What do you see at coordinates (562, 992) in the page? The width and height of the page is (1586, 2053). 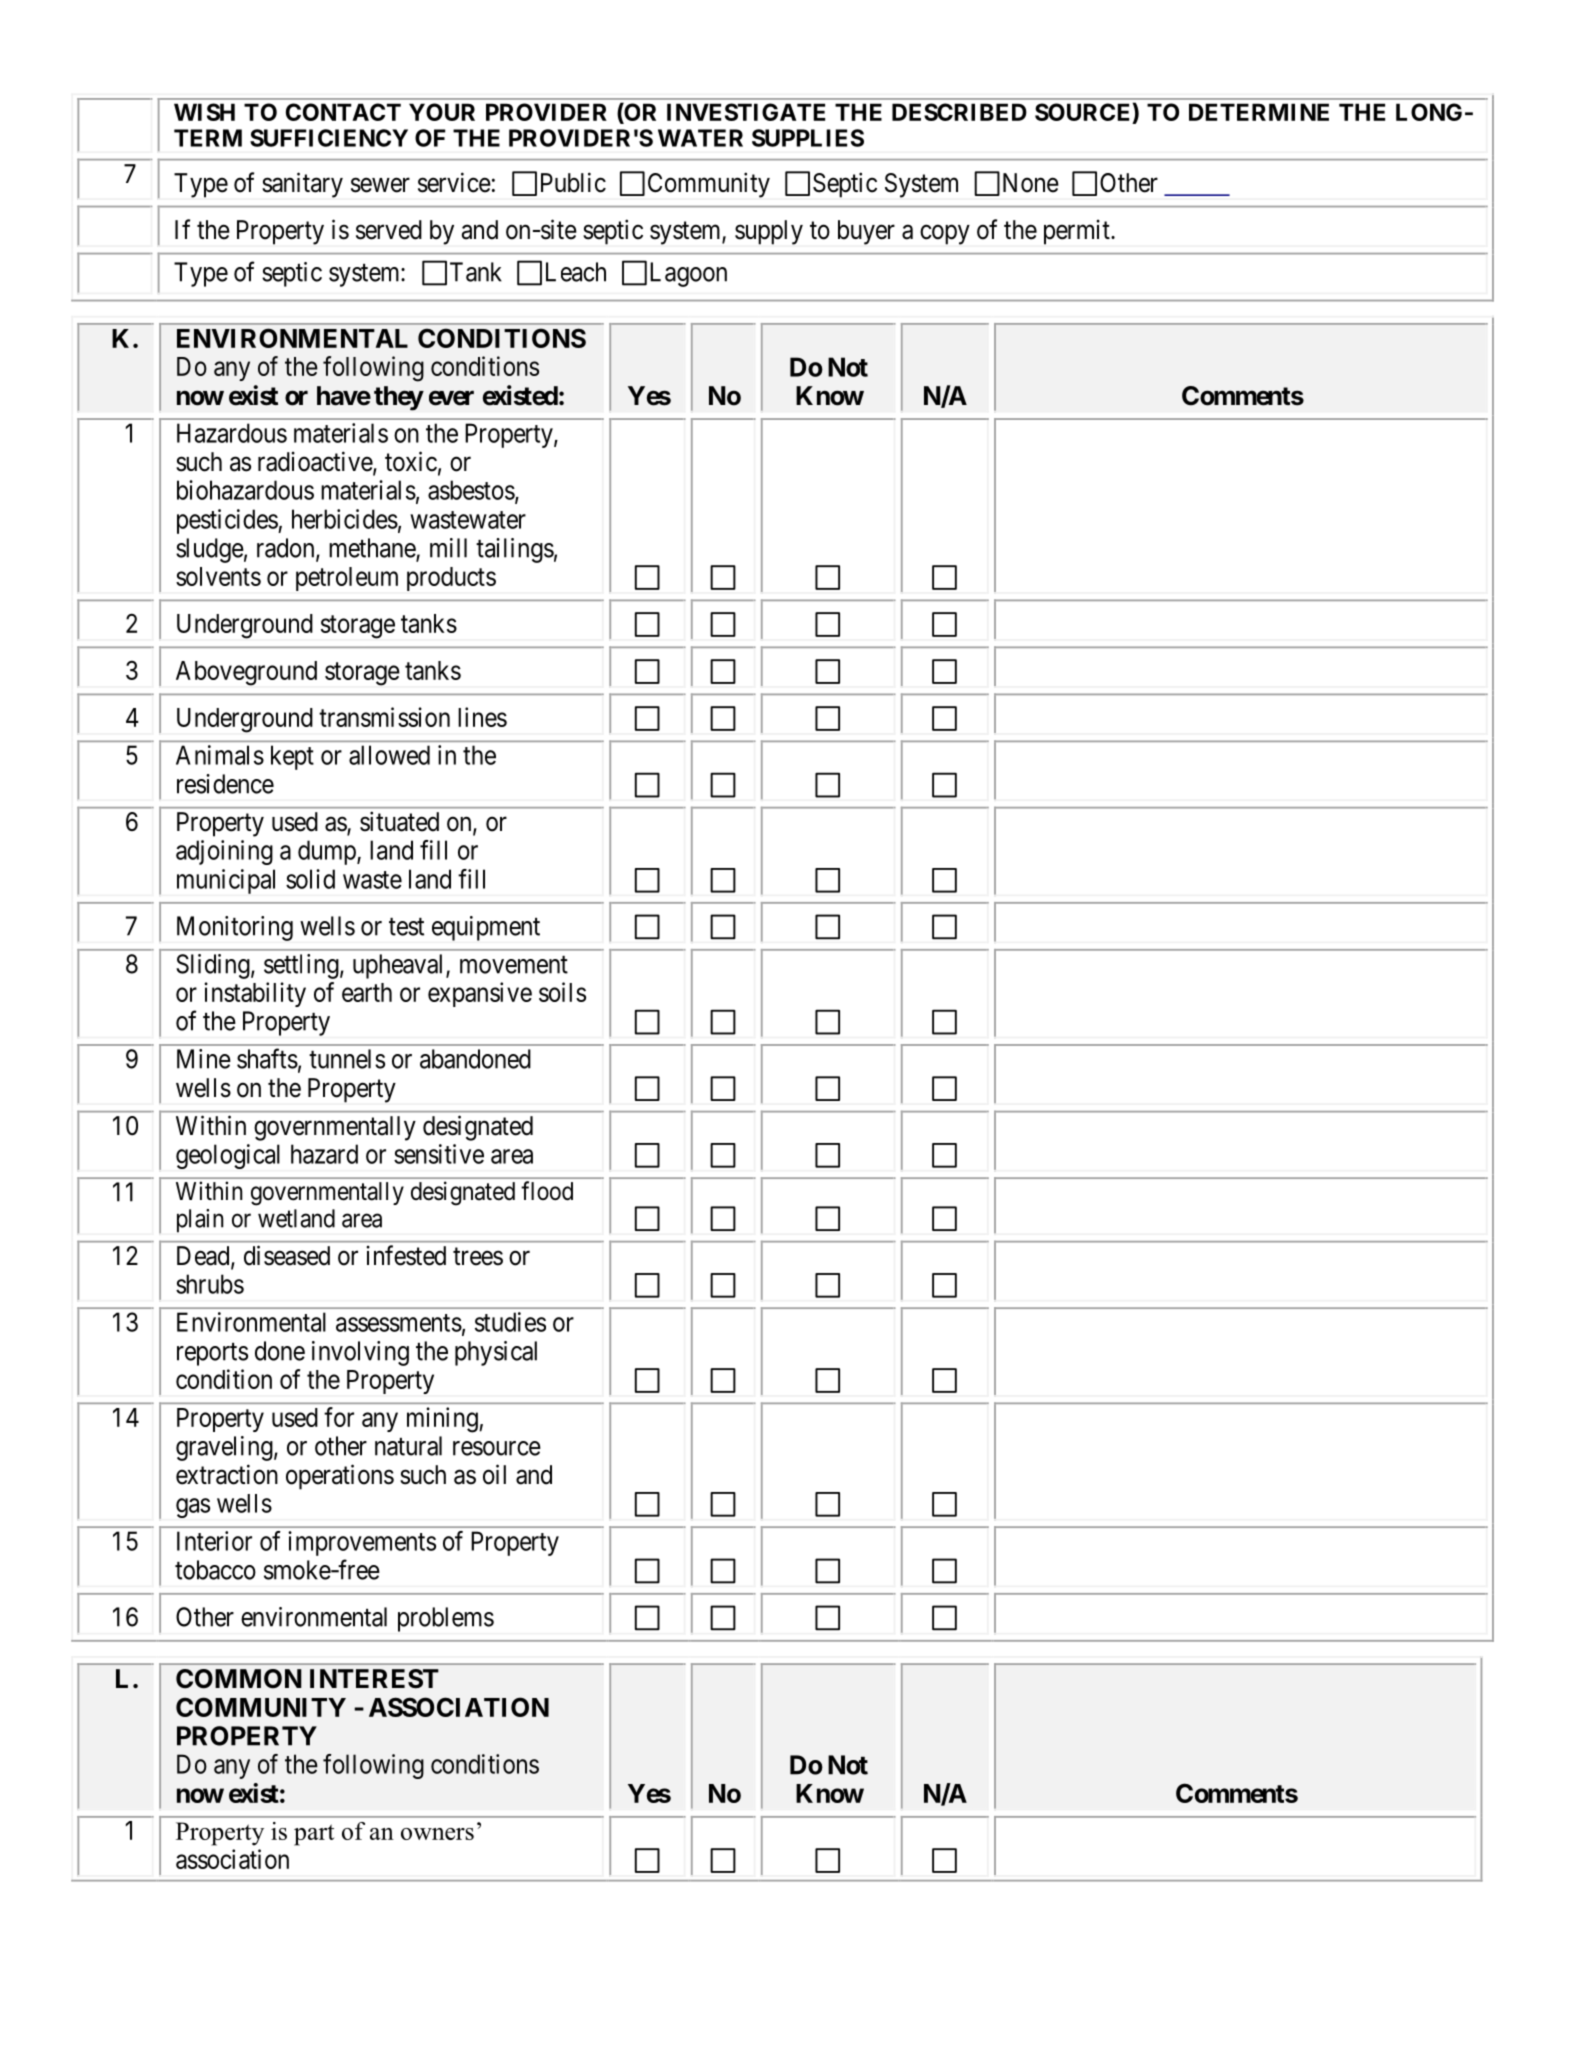 I see `soils` at bounding box center [562, 992].
